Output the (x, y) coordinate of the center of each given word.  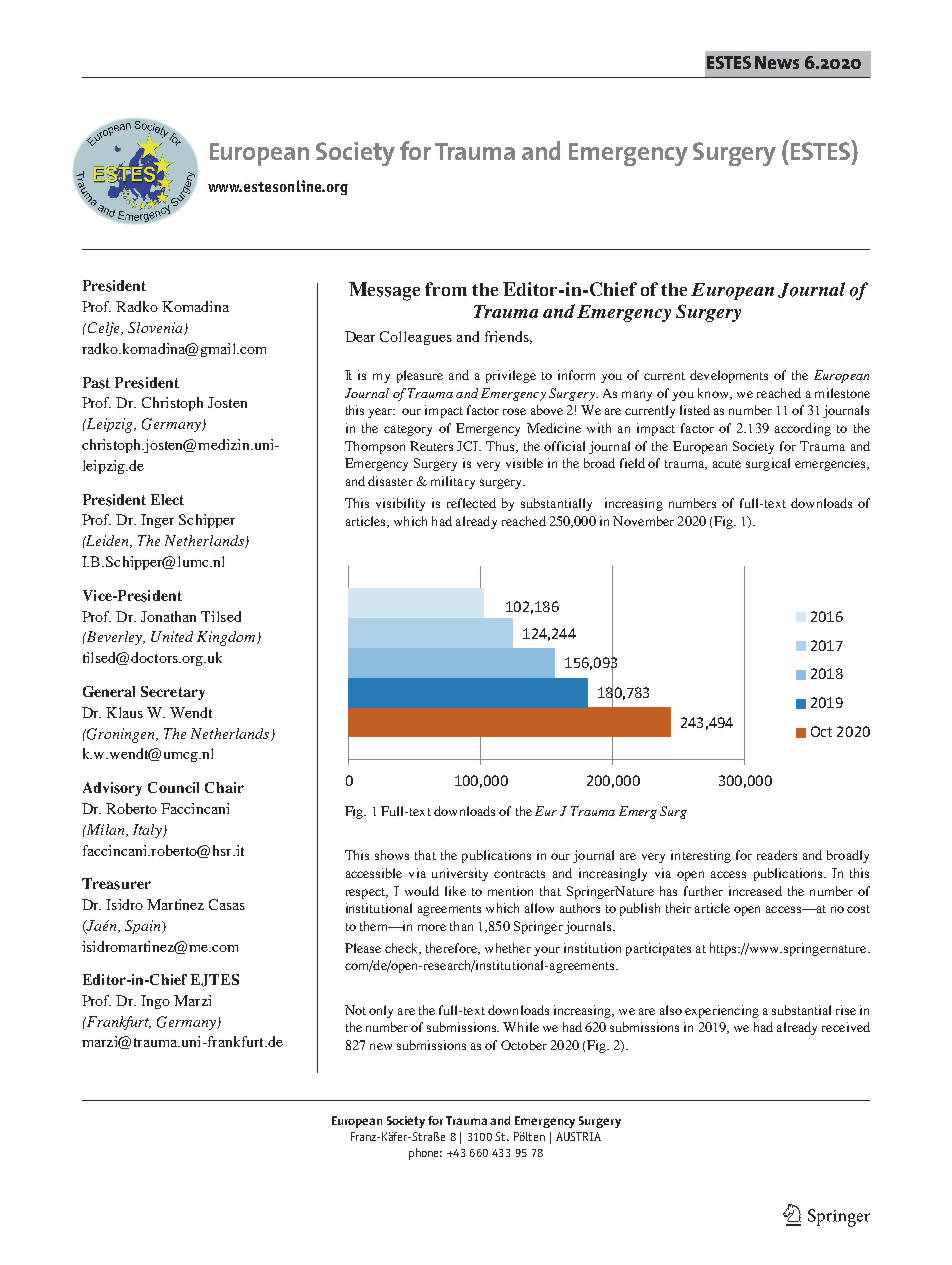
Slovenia (156, 328)
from (446, 289)
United (172, 636)
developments (729, 376)
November (643, 521)
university (460, 874)
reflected (471, 503)
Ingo (155, 1002)
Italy (148, 831)
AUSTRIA (578, 1136)
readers (777, 855)
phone (425, 1154)
